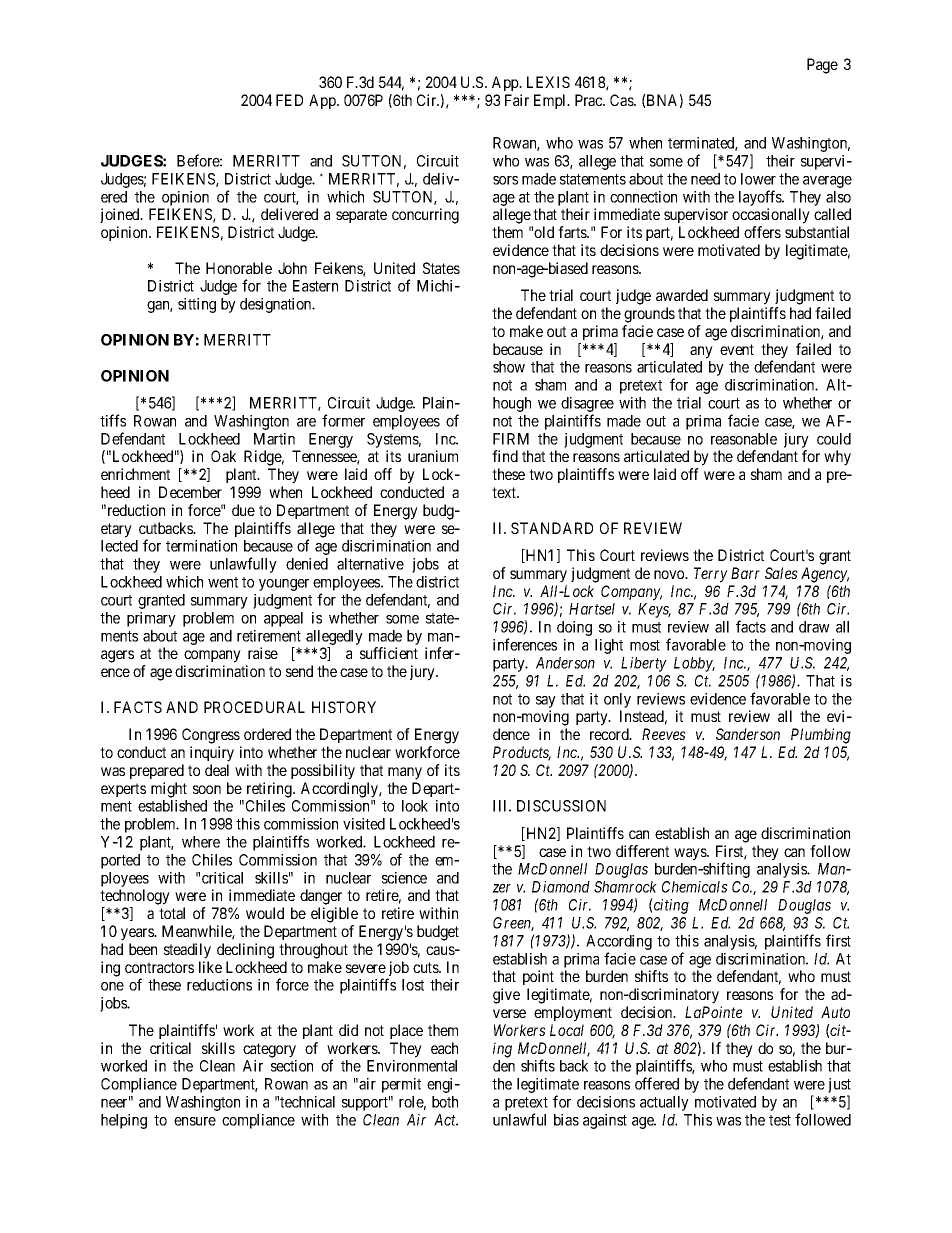 The width and height of the page is (952, 1233). Describe the element at coordinates (513, 924) in the page. I see `Green` at that location.
